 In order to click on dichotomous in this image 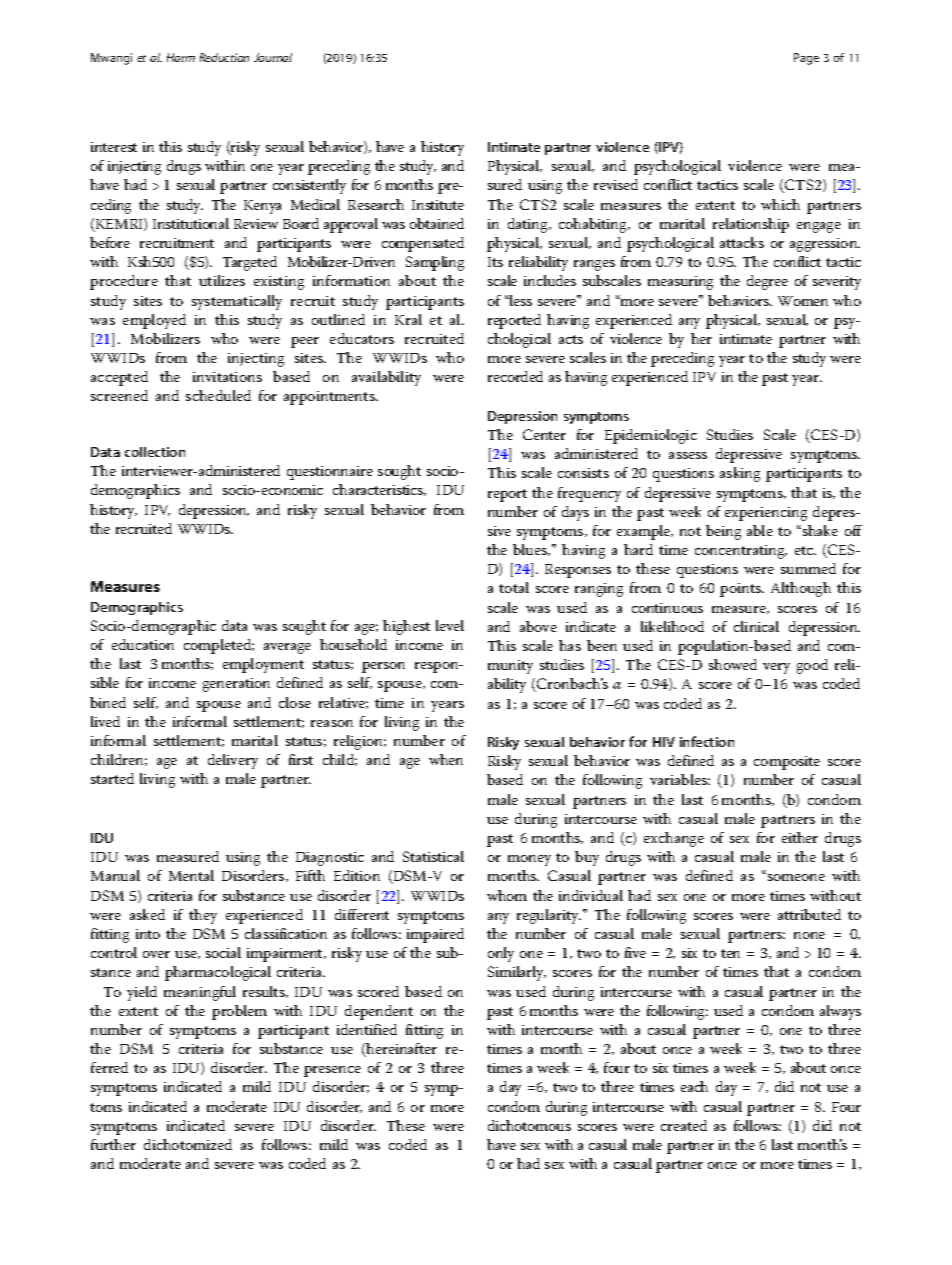, I will do `click(529, 1125)`.
